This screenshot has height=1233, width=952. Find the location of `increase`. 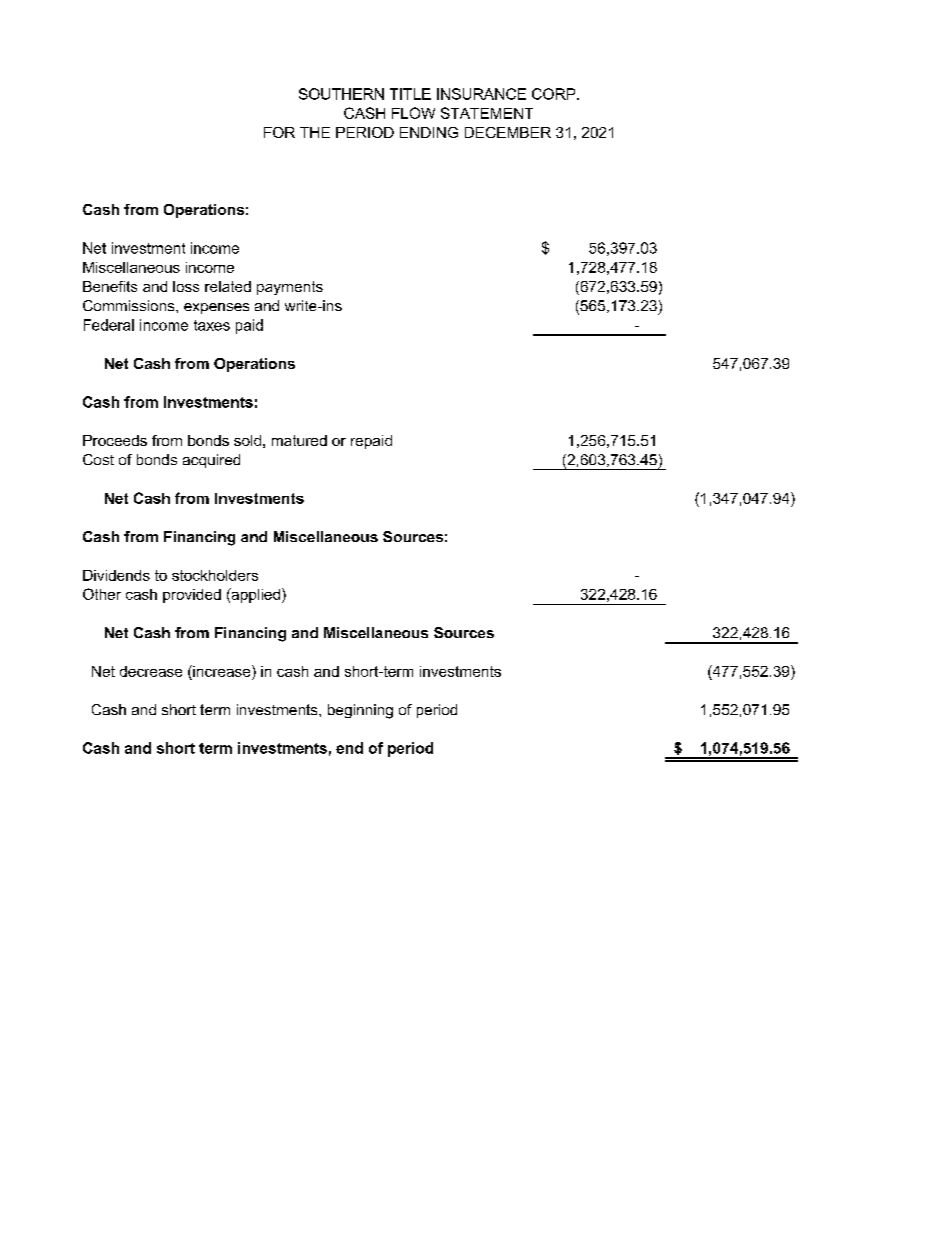

increase is located at coordinates (222, 671).
